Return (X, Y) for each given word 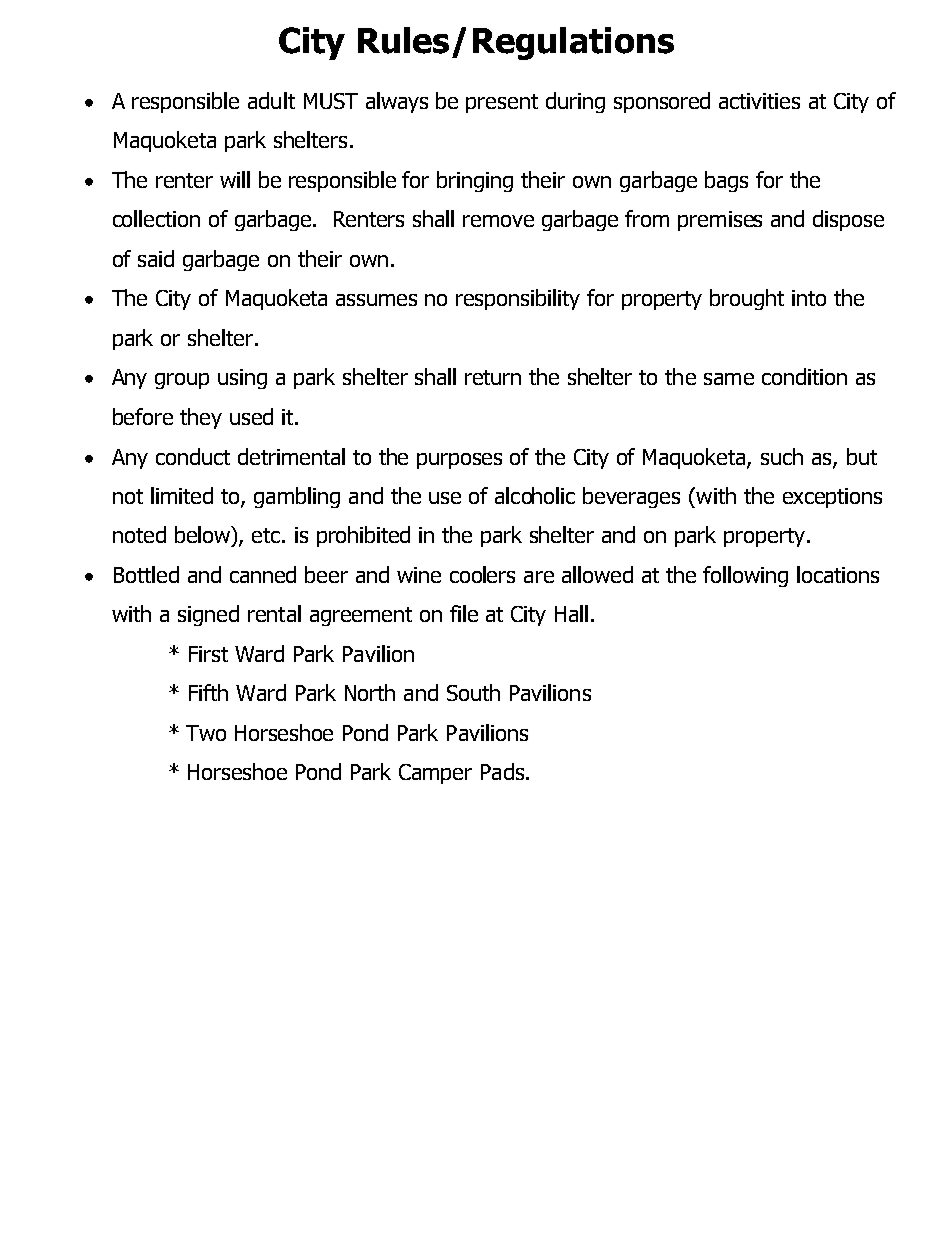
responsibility (518, 299)
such (782, 456)
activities (759, 101)
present (502, 103)
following (745, 576)
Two (206, 733)
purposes (459, 461)
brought (747, 299)
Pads (502, 771)
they (201, 418)
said (156, 258)
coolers (482, 574)
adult (271, 100)
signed (208, 615)
